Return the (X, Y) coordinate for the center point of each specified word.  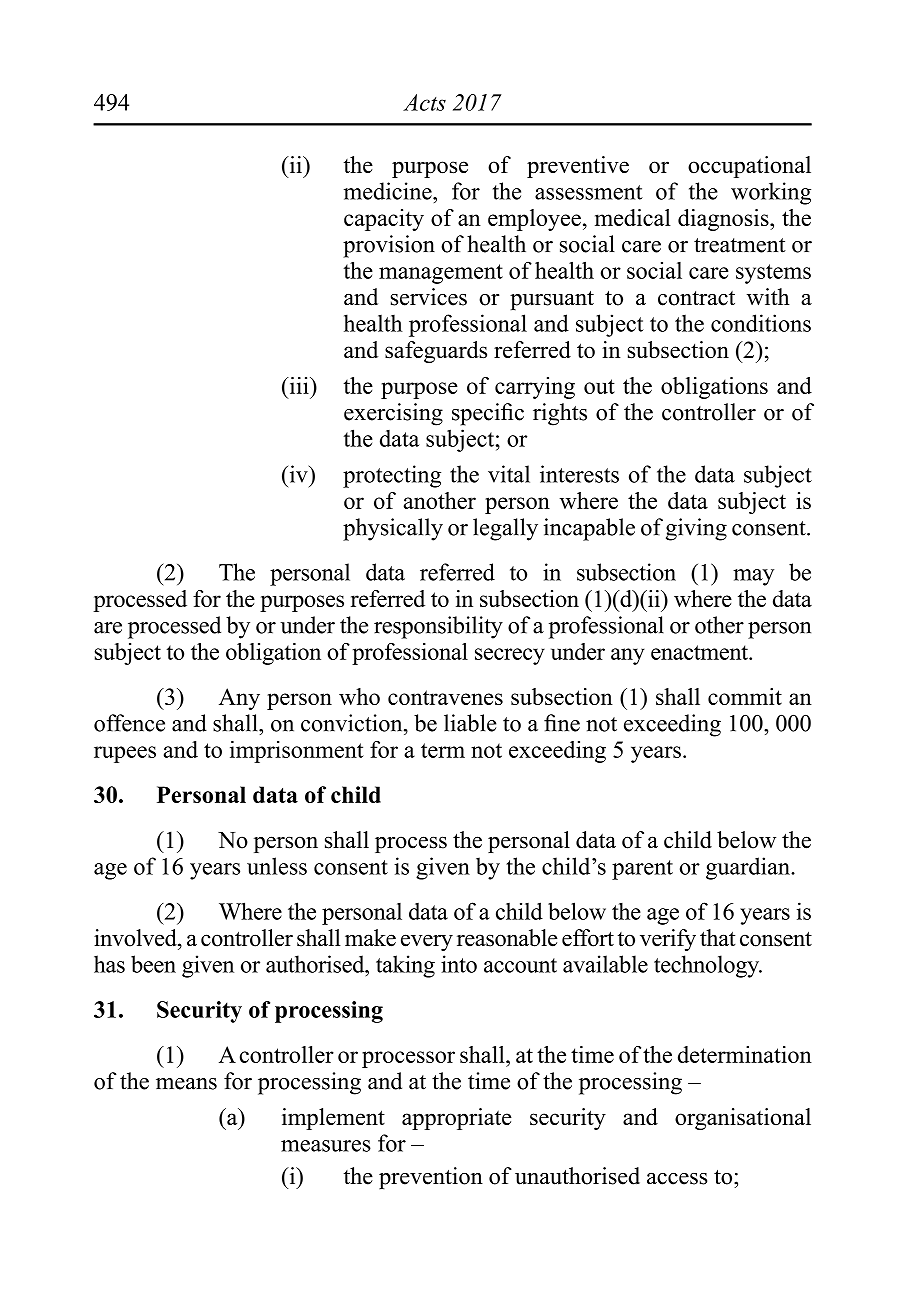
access (677, 1179)
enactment (700, 652)
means (186, 1084)
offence (129, 723)
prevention (431, 1178)
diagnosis (724, 220)
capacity (384, 220)
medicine (389, 191)
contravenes (445, 697)
